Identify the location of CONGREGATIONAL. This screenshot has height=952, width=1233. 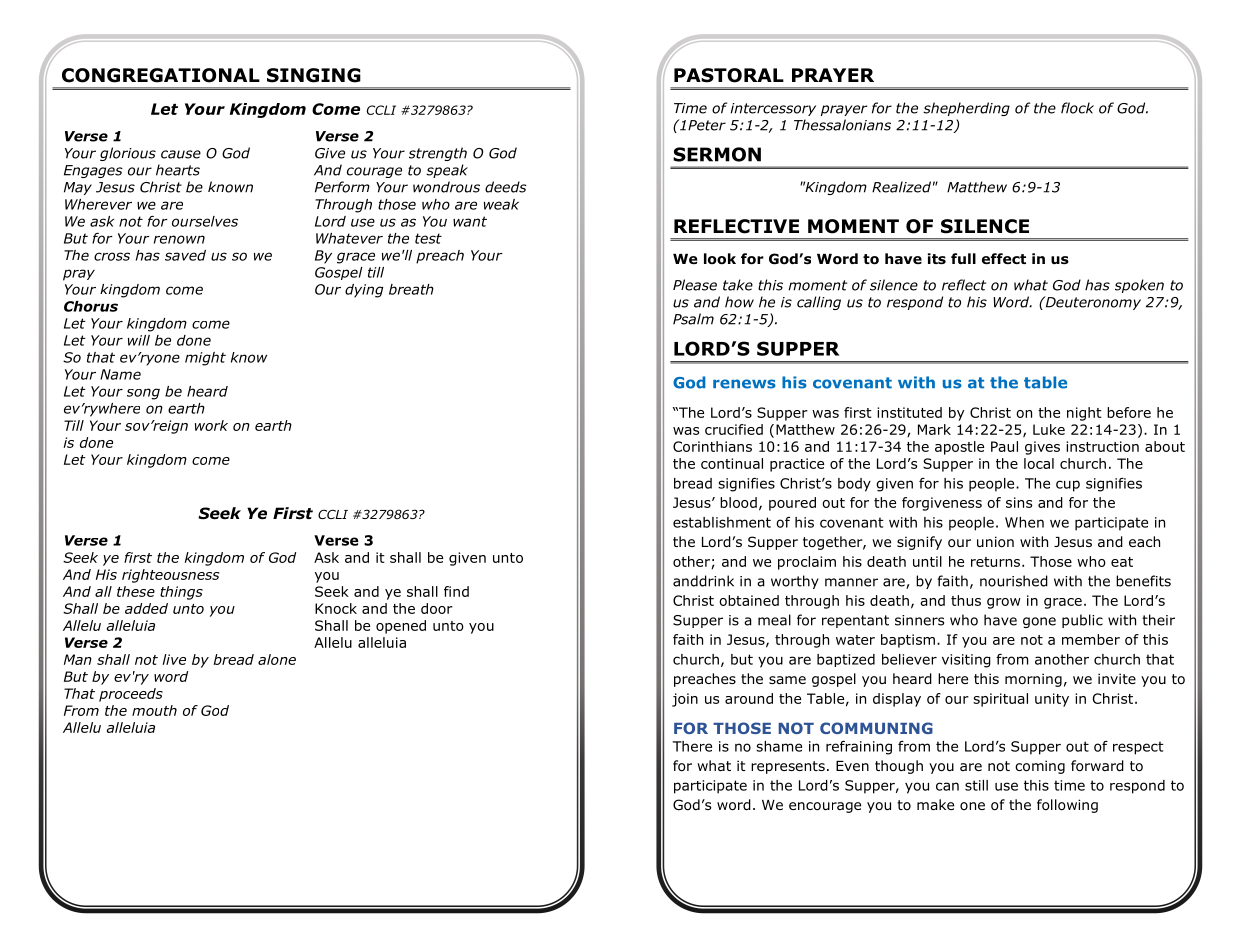
(161, 75).
